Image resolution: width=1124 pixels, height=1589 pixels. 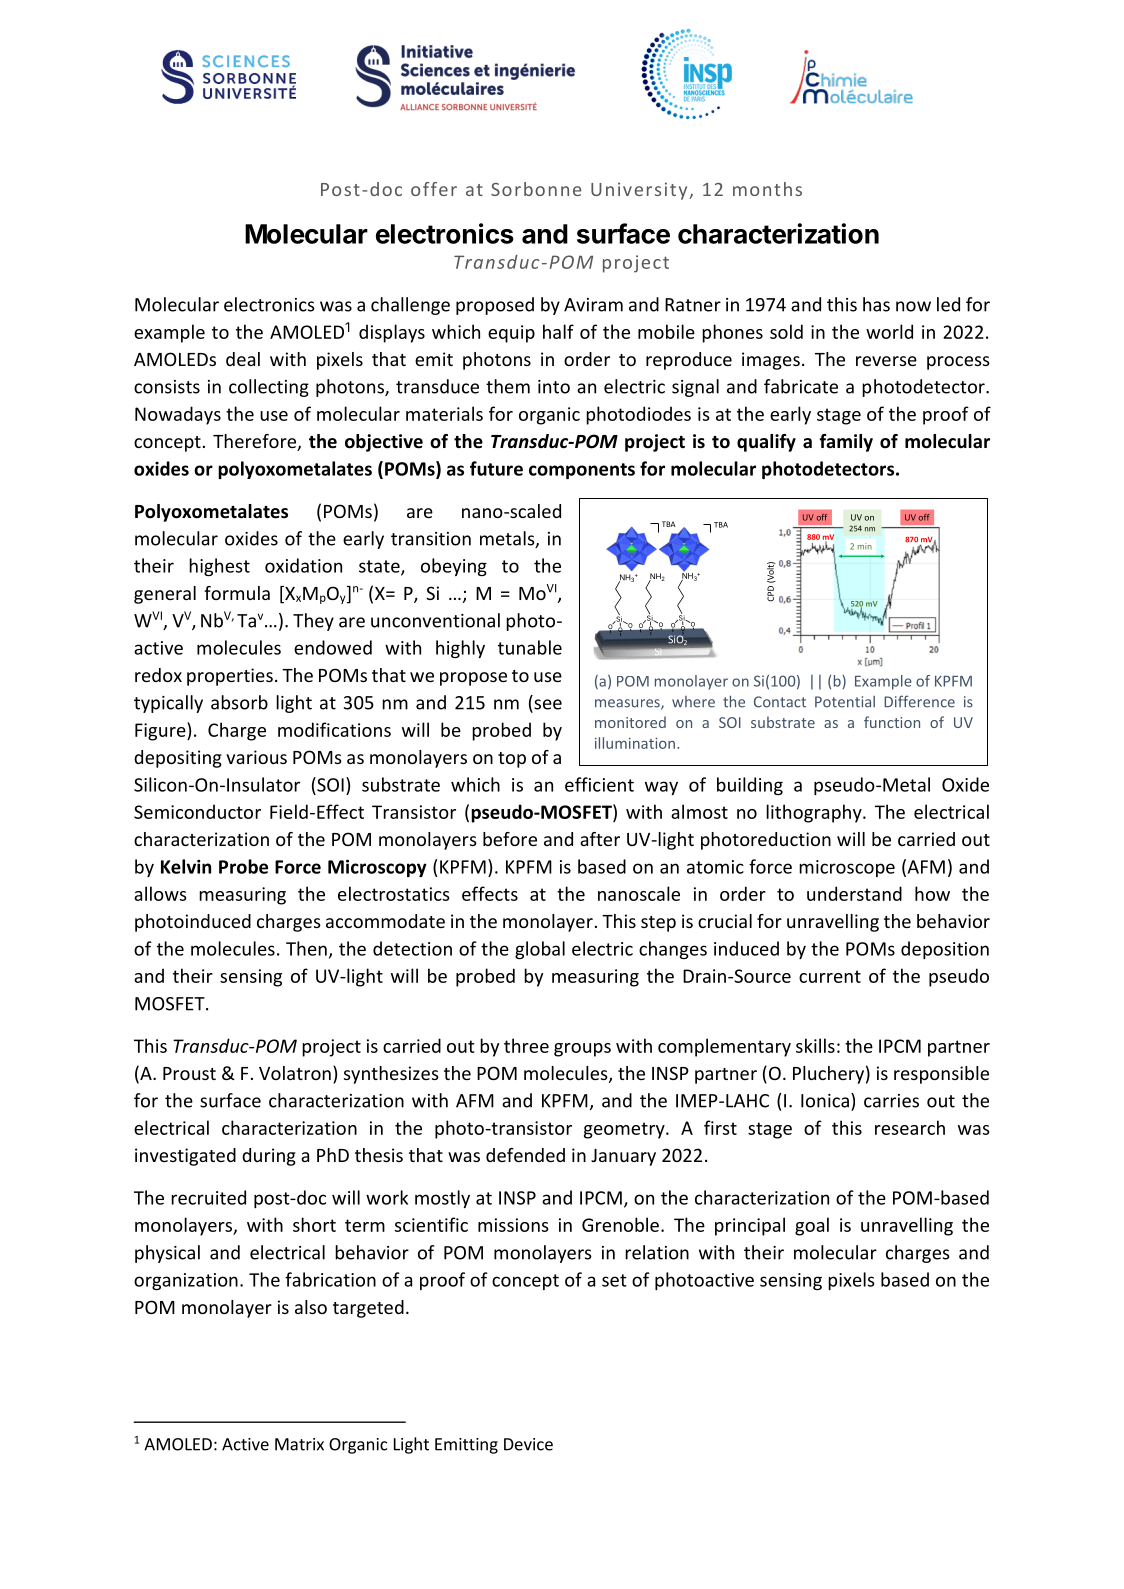 I want to click on lithography, so click(x=815, y=813).
